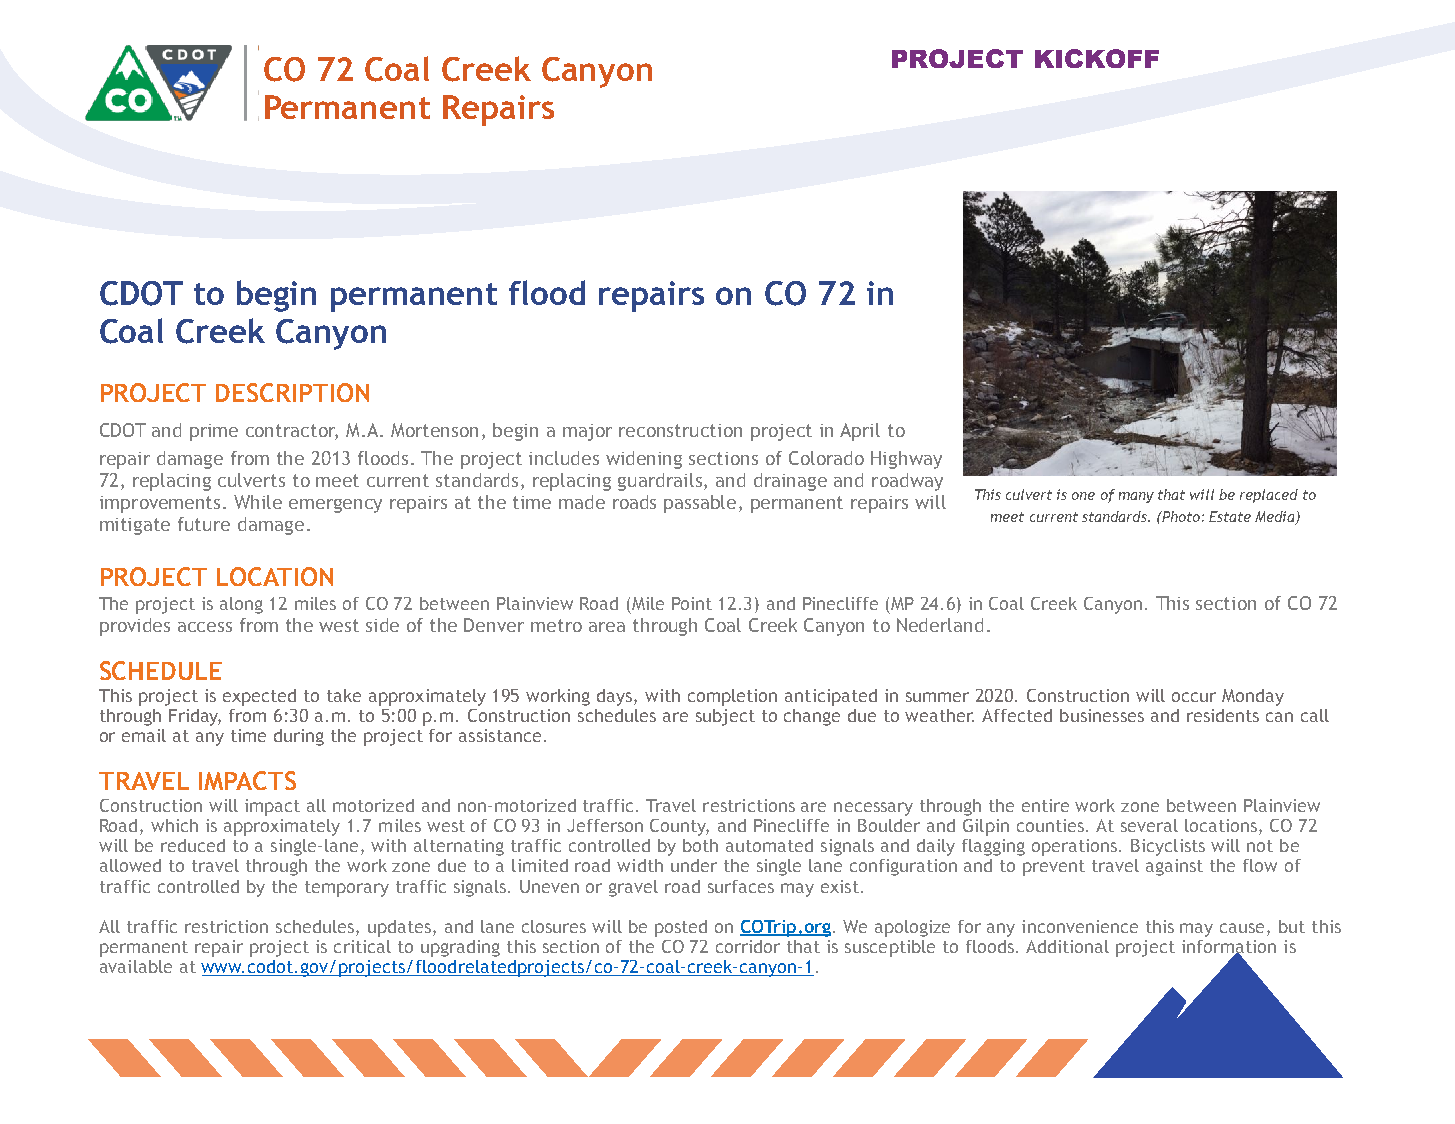 This screenshot has width=1455, height=1124. What do you see at coordinates (748, 946) in the screenshot?
I see `corridor` at bounding box center [748, 946].
